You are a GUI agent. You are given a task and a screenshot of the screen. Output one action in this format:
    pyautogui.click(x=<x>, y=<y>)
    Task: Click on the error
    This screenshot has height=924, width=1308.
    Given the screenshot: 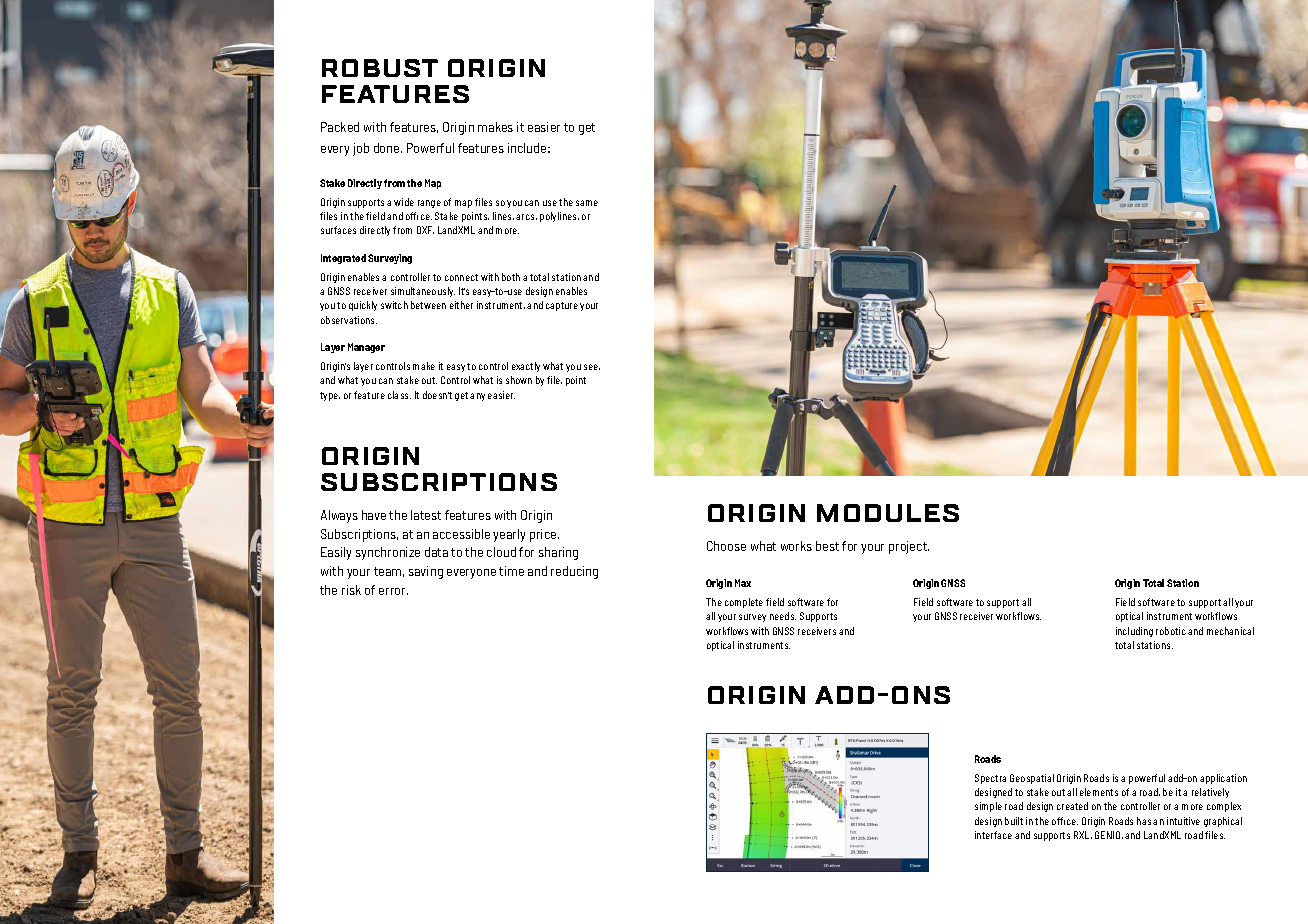 What is the action you would take?
    pyautogui.click(x=393, y=591)
